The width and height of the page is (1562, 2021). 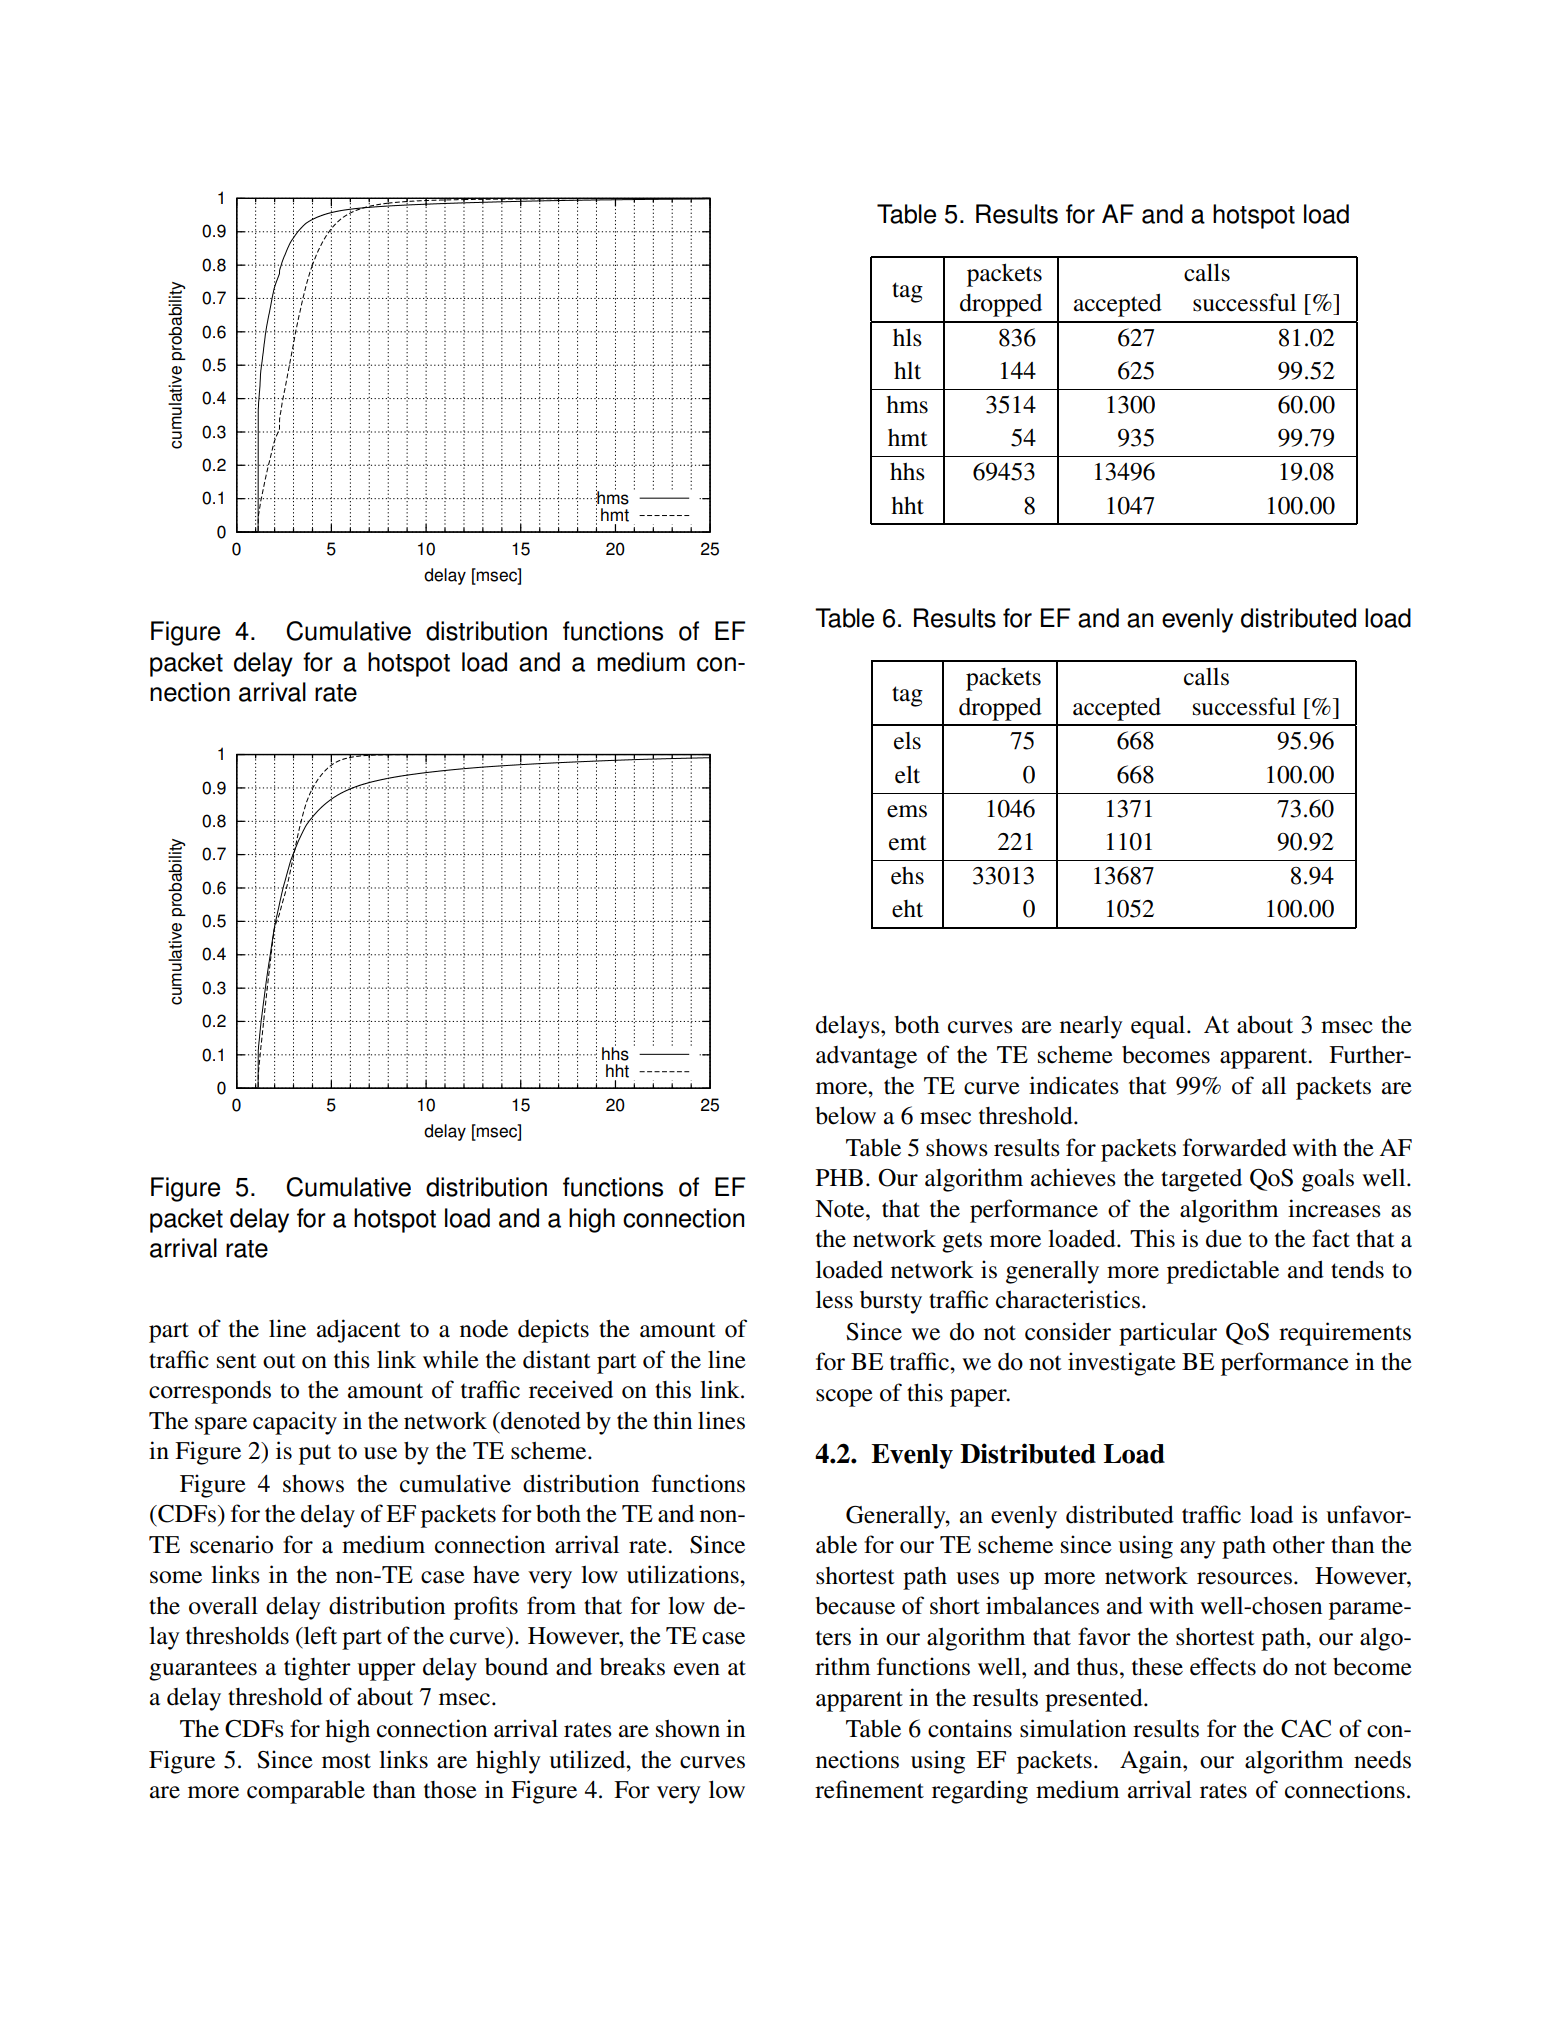 I want to click on els, so click(x=907, y=741).
